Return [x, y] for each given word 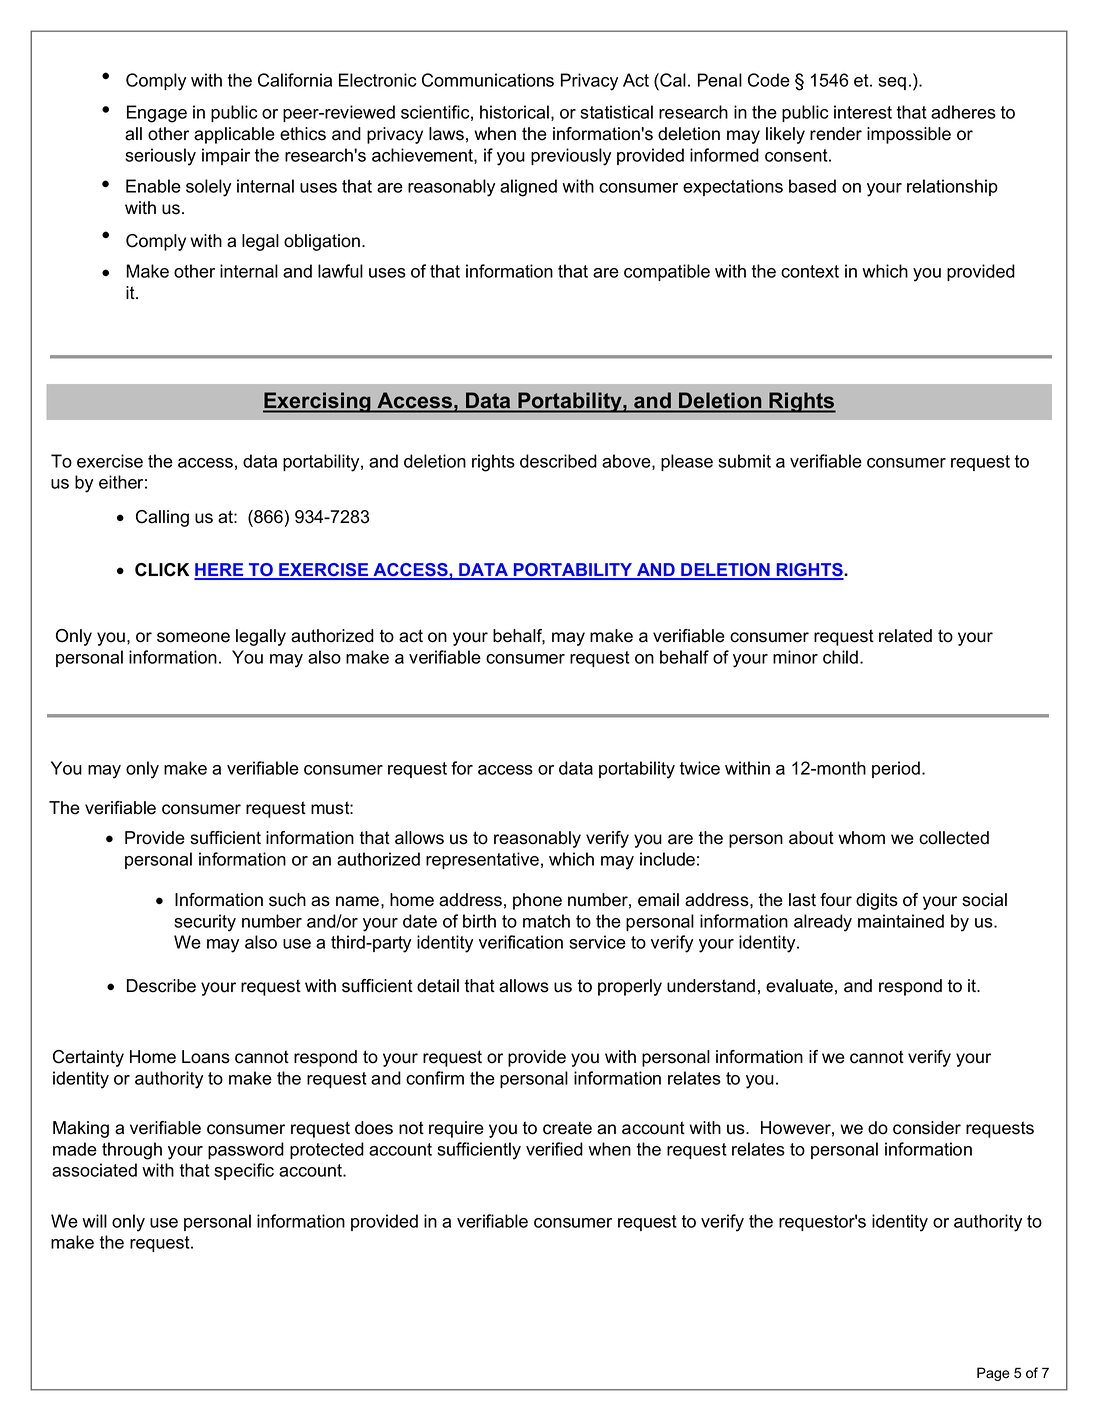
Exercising [318, 402]
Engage [157, 114]
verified [554, 1149]
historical [514, 112]
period [896, 769]
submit [744, 461]
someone [193, 637]
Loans [206, 1057]
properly [630, 987]
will [94, 1221]
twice [700, 768]
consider [927, 1128]
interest [863, 112]
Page [993, 1374]
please [687, 462]
